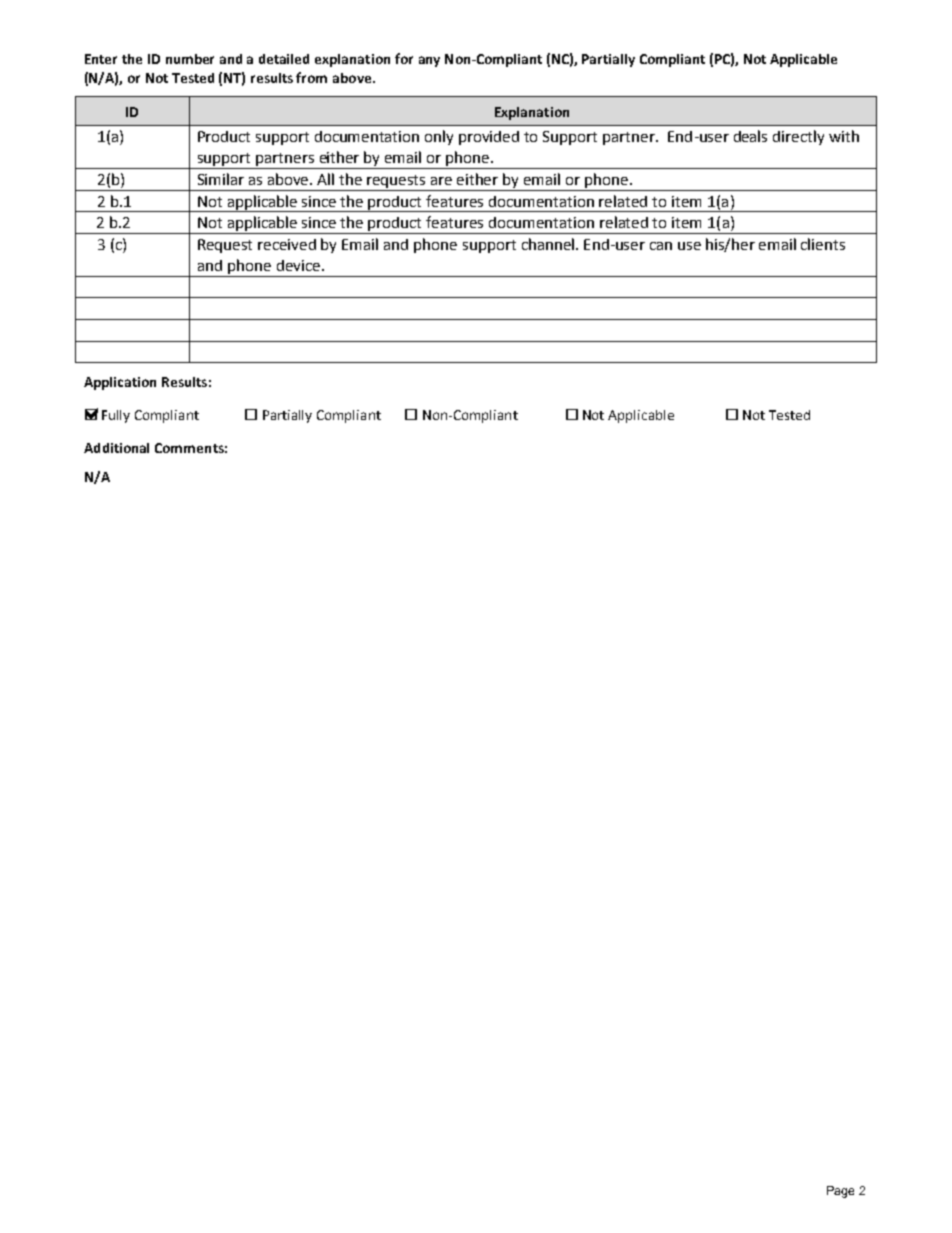 The image size is (952, 1233). I want to click on Application, so click(120, 383).
